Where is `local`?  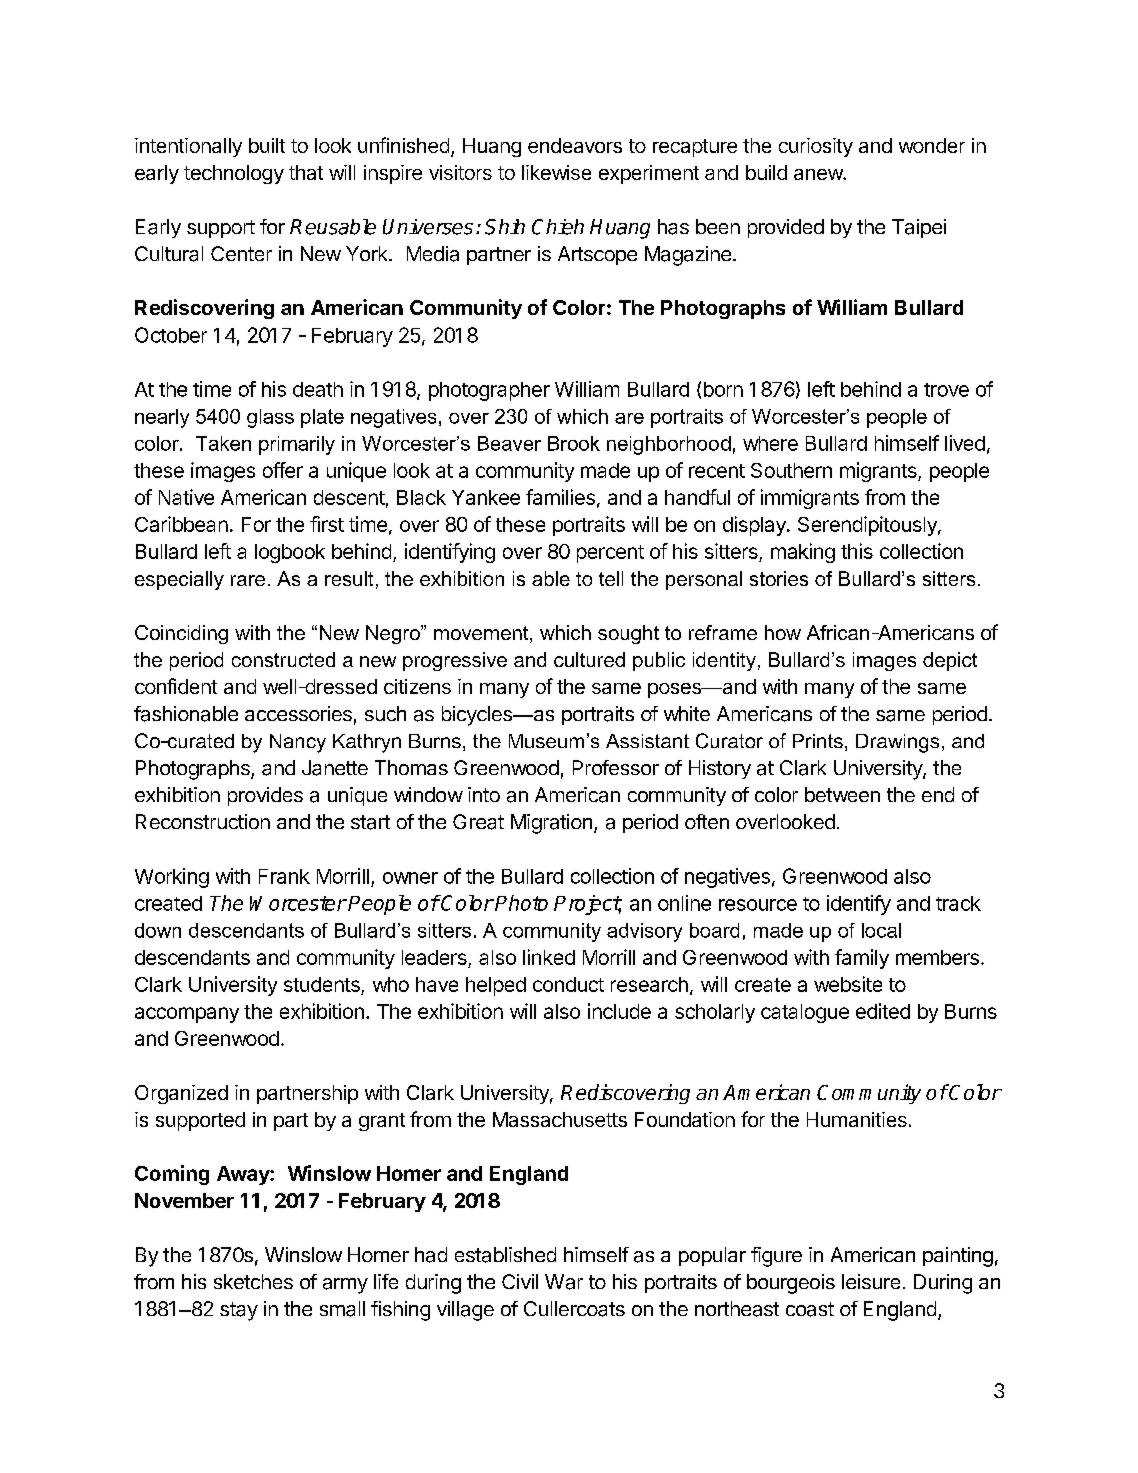 local is located at coordinates (881, 930).
